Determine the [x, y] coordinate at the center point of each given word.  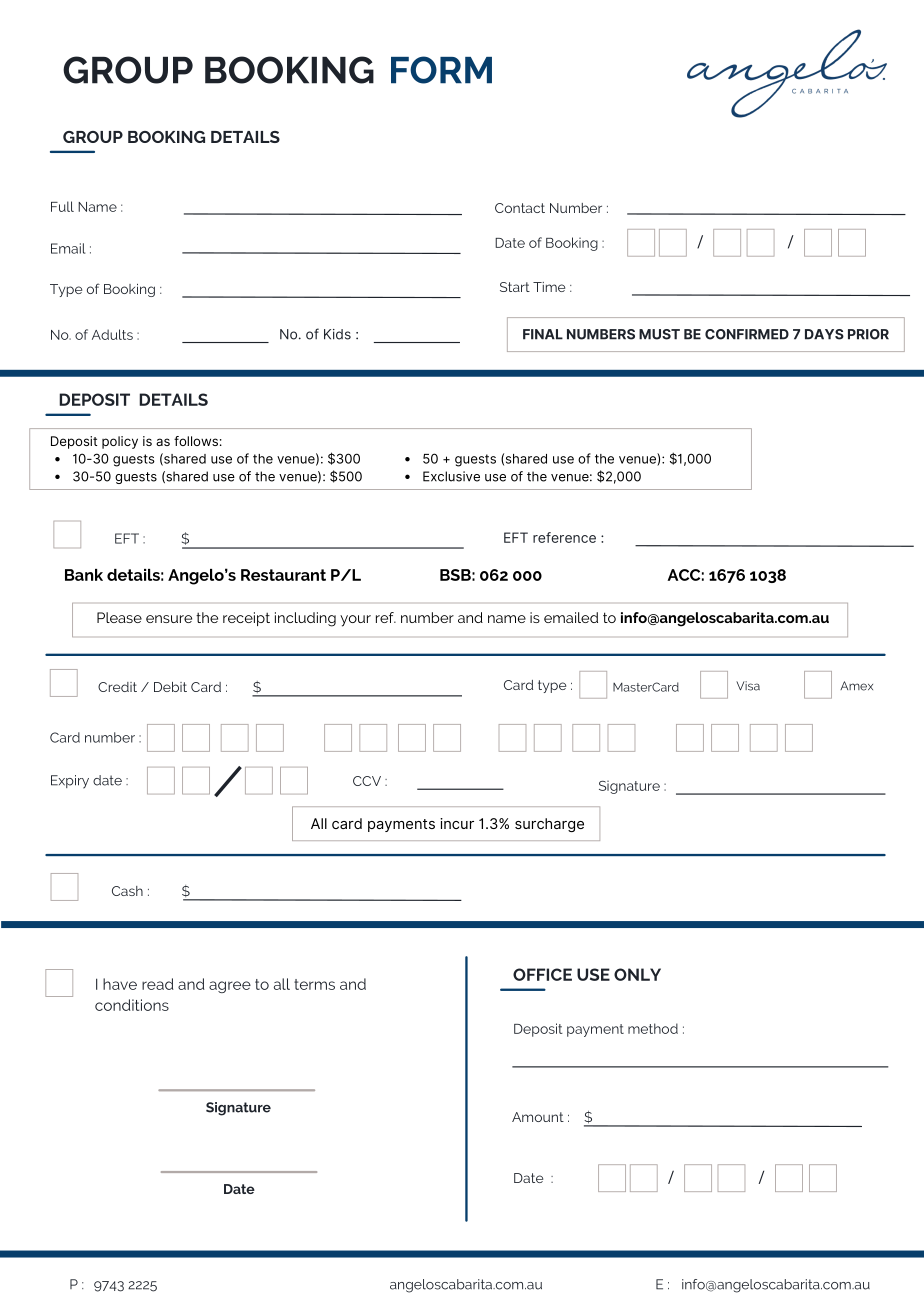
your [355, 621]
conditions [132, 1005]
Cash [127, 891]
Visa [748, 686]
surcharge [549, 825]
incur [457, 823]
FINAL [543, 334]
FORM [441, 70]
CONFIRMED [747, 334]
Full [62, 206]
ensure [169, 619]
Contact [520, 208]
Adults [112, 334]
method [653, 1028]
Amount [538, 1117]
